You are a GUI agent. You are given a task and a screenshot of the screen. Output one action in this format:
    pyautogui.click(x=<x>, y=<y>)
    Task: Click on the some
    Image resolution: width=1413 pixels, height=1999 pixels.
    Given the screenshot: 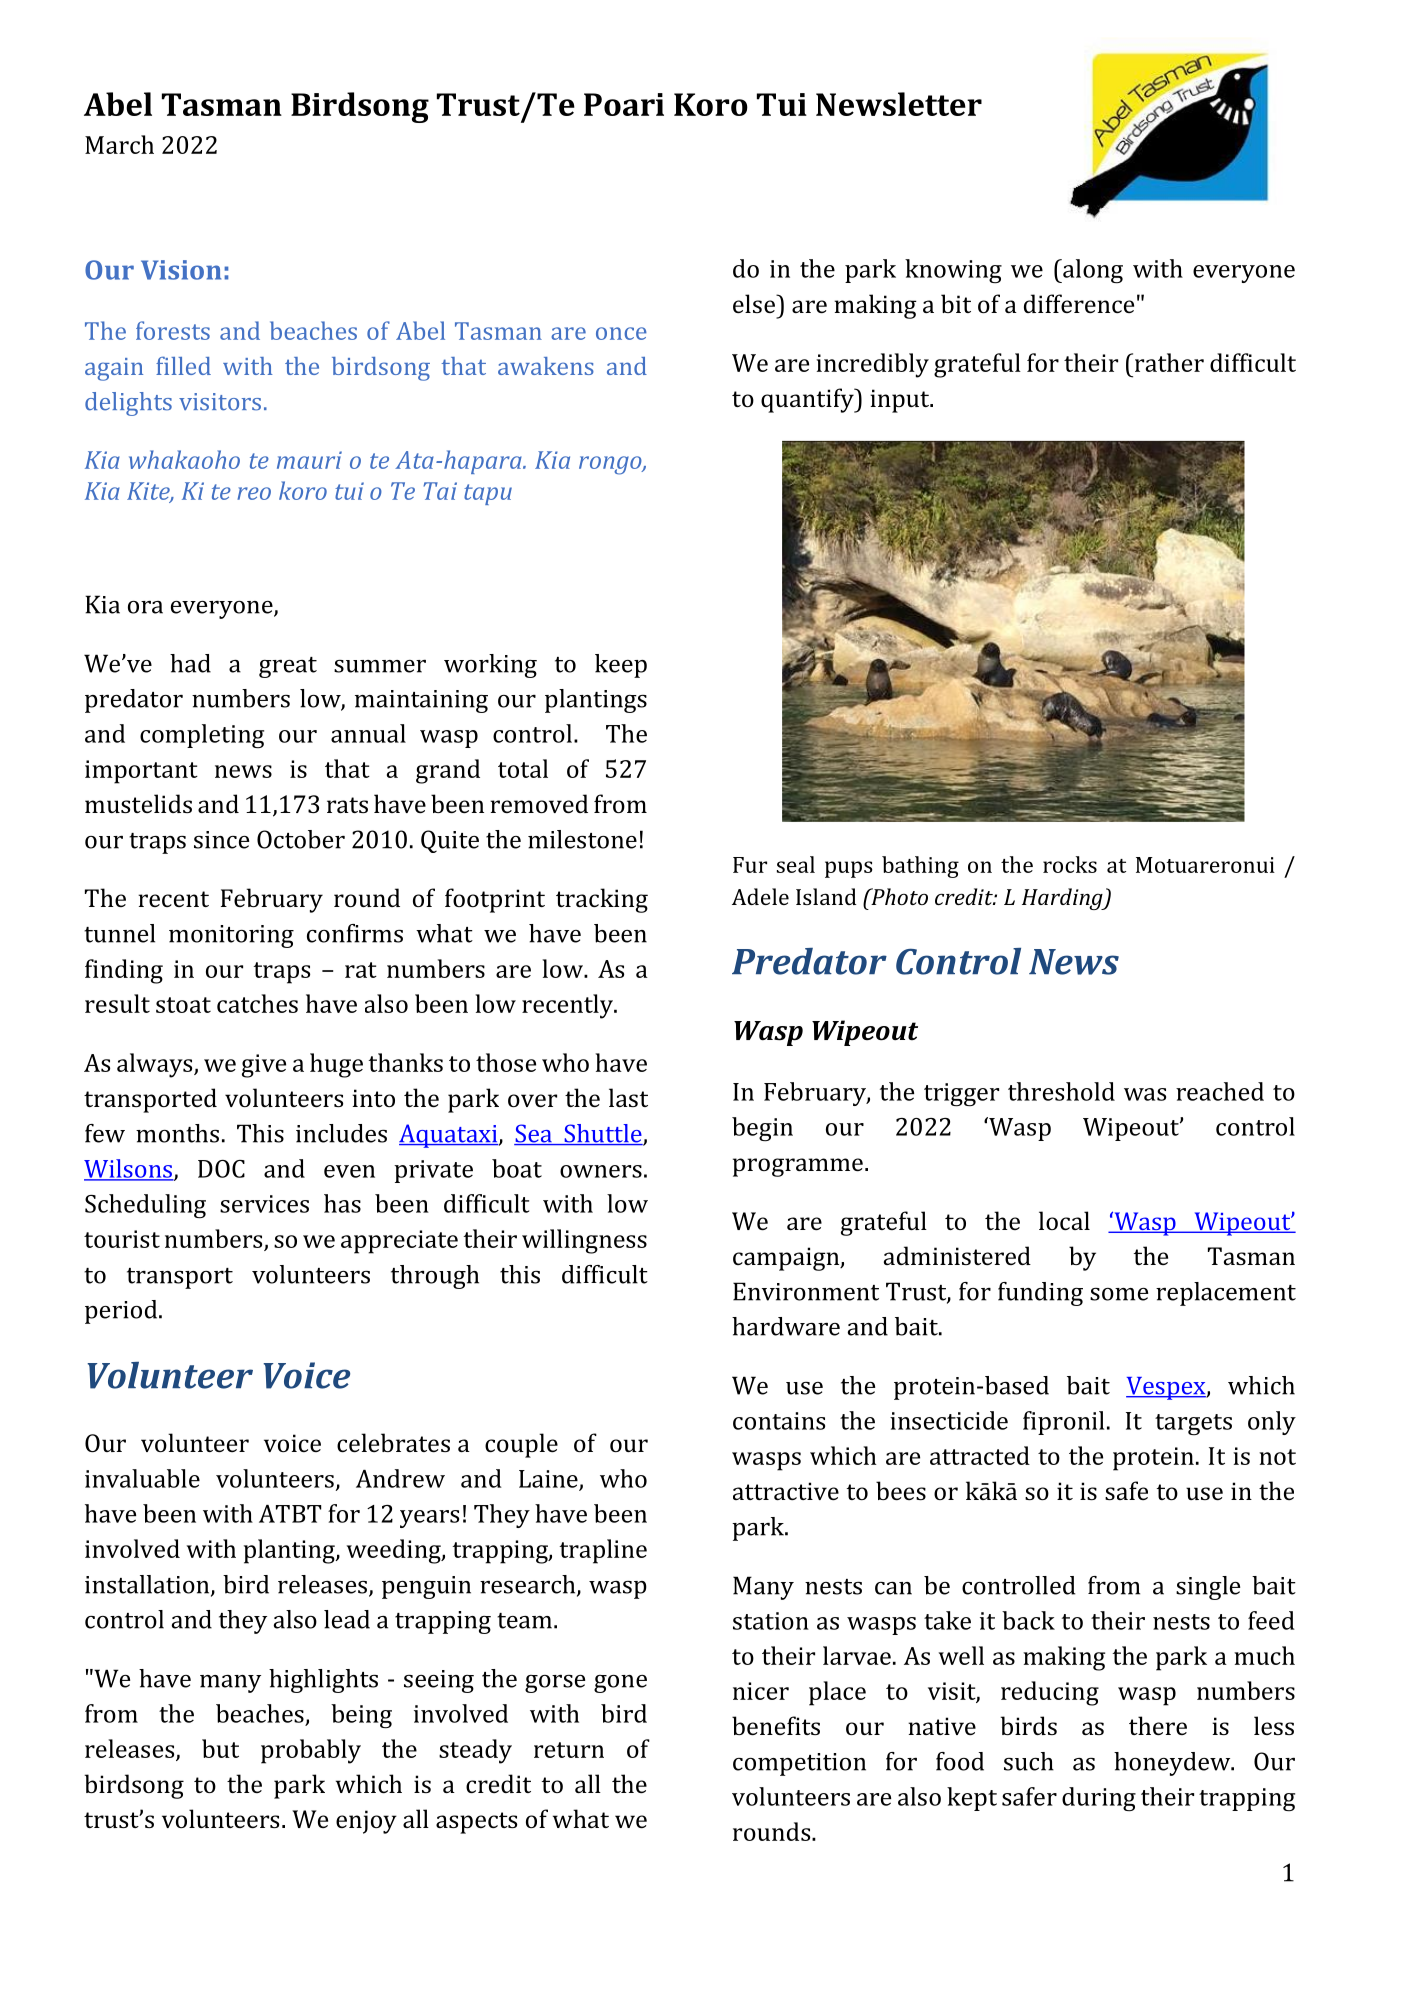 What is the action you would take?
    pyautogui.click(x=1119, y=1294)
